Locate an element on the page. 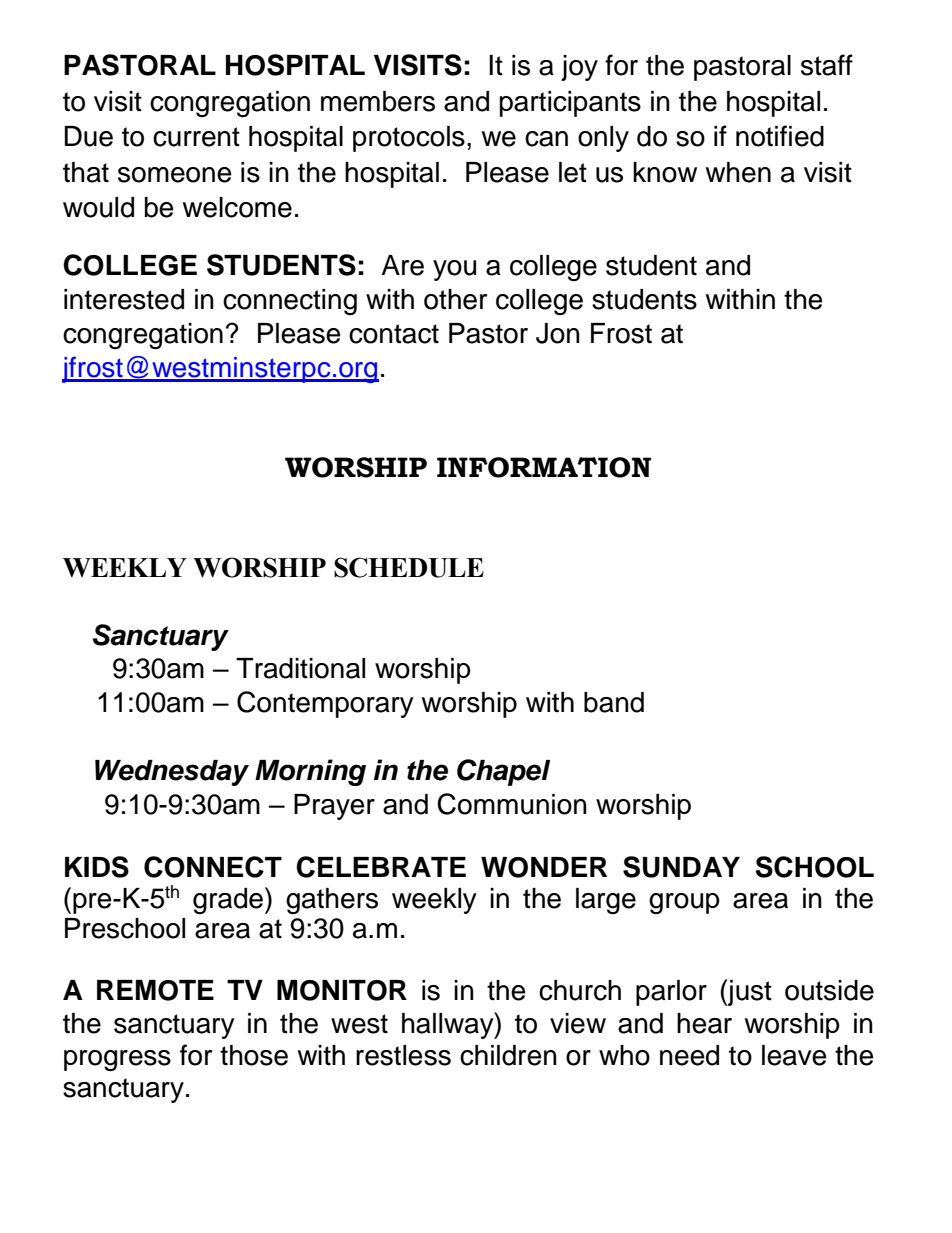 This image has height=1233, width=952. members is located at coordinates (378, 101).
